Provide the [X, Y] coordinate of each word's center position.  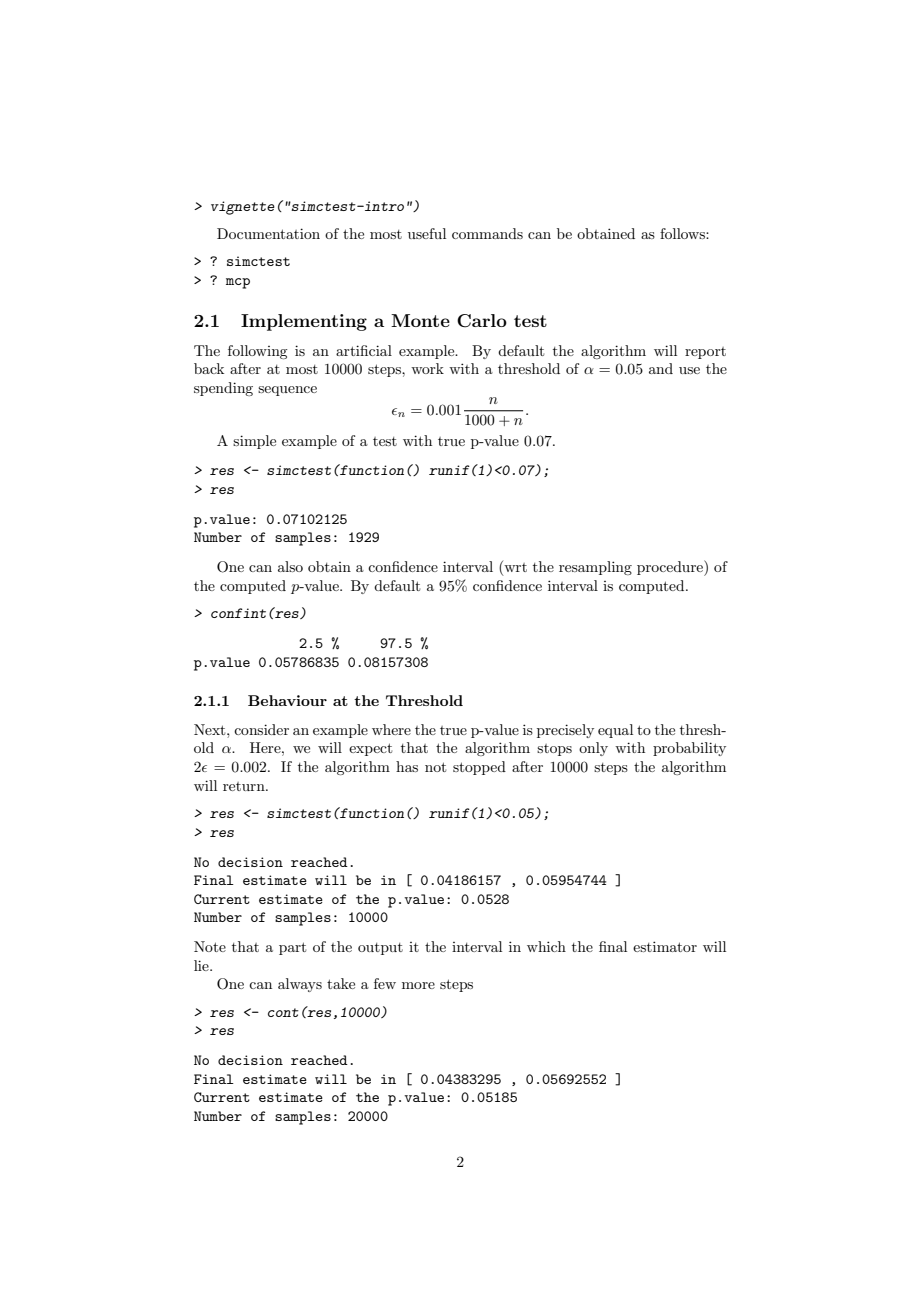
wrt [514, 568]
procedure [671, 568]
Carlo [482, 321]
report [705, 353]
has [407, 766]
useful [427, 233]
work [427, 368]
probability [689, 749]
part [292, 948]
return [245, 786]
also [290, 566]
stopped [479, 768]
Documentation [268, 233]
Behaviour [287, 700]
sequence [287, 391]
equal [615, 731]
